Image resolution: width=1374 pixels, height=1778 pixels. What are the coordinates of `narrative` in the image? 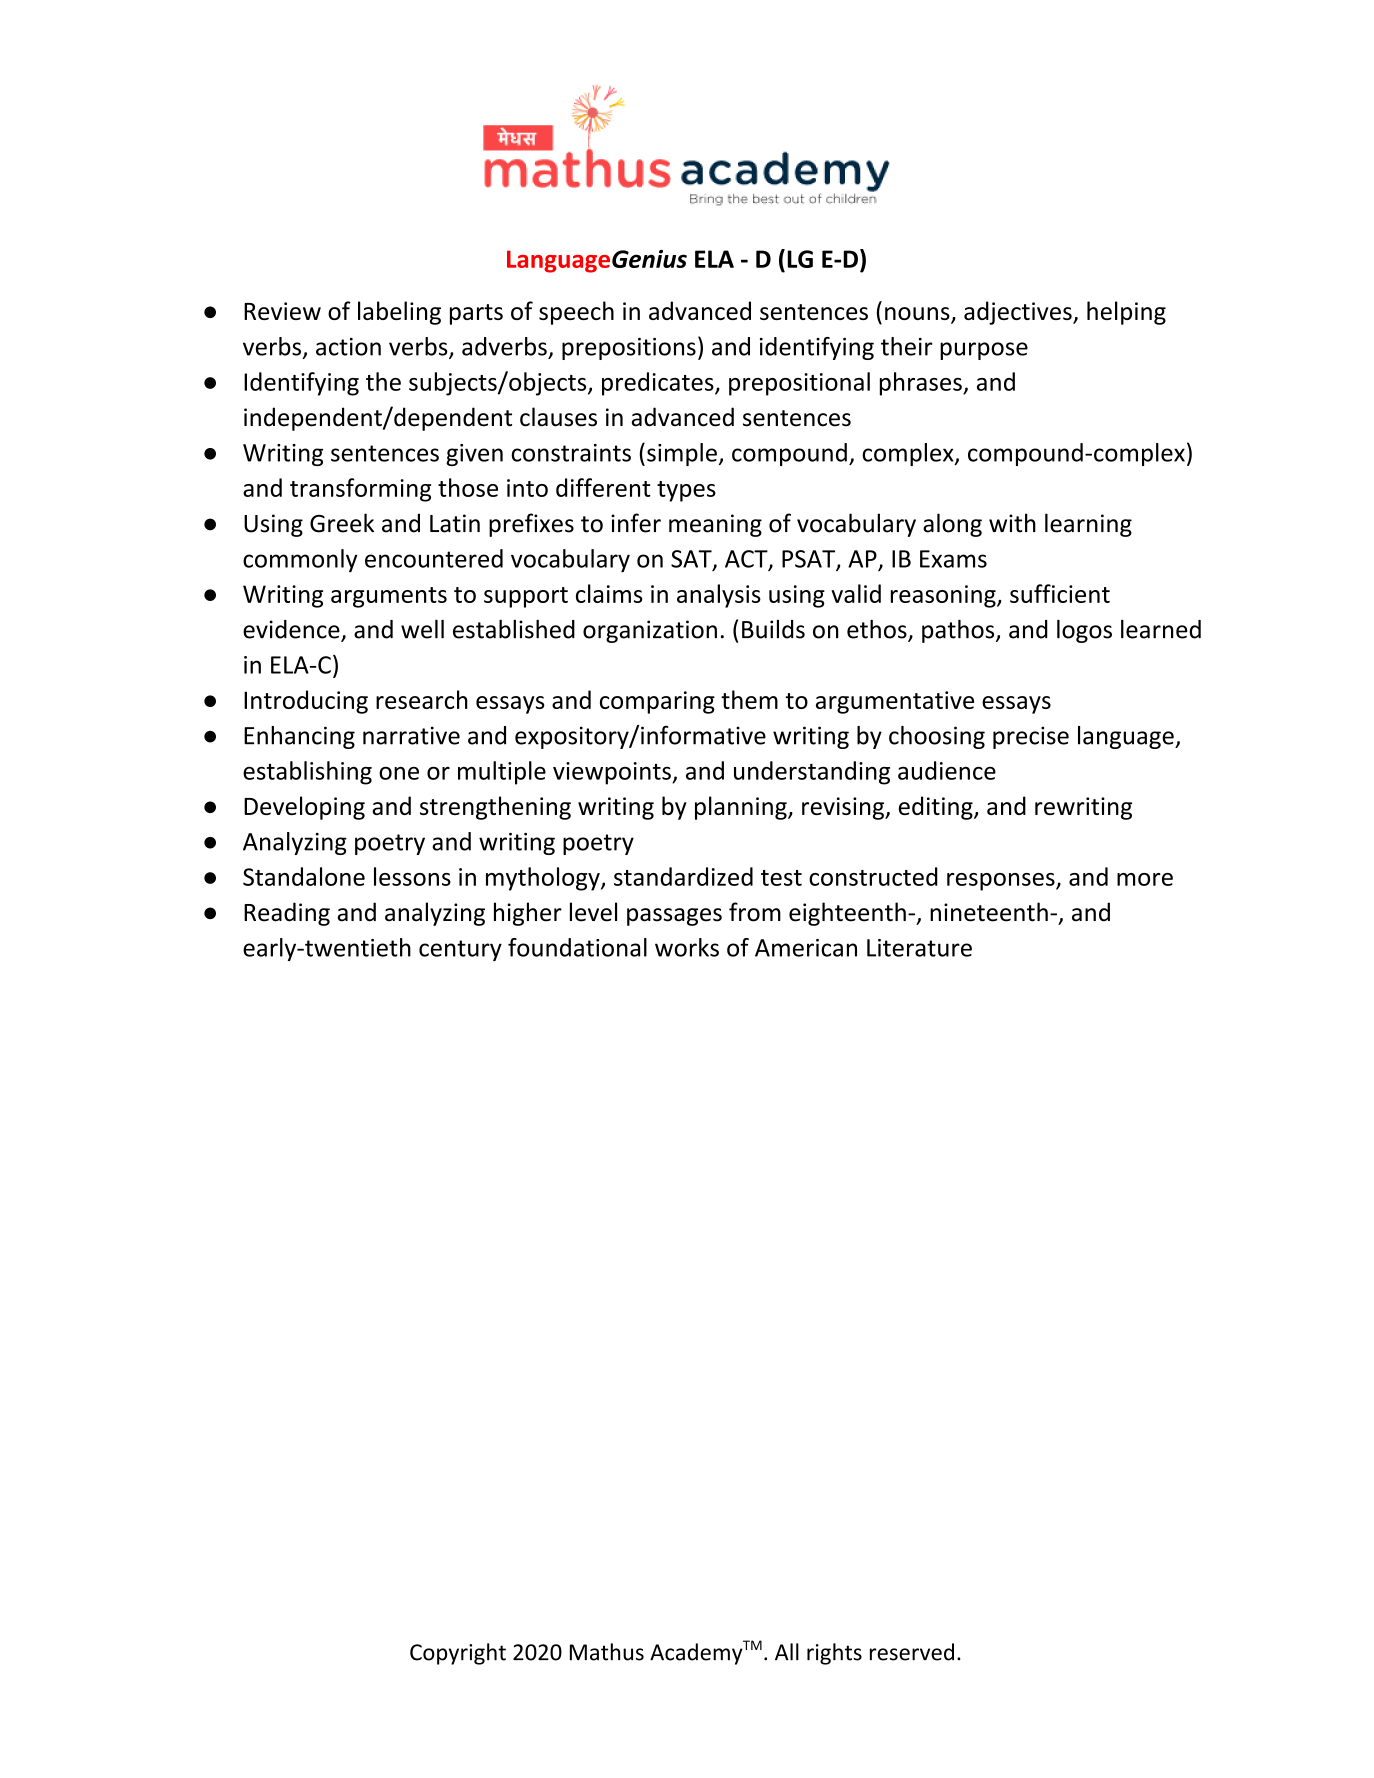 It's located at (411, 735).
